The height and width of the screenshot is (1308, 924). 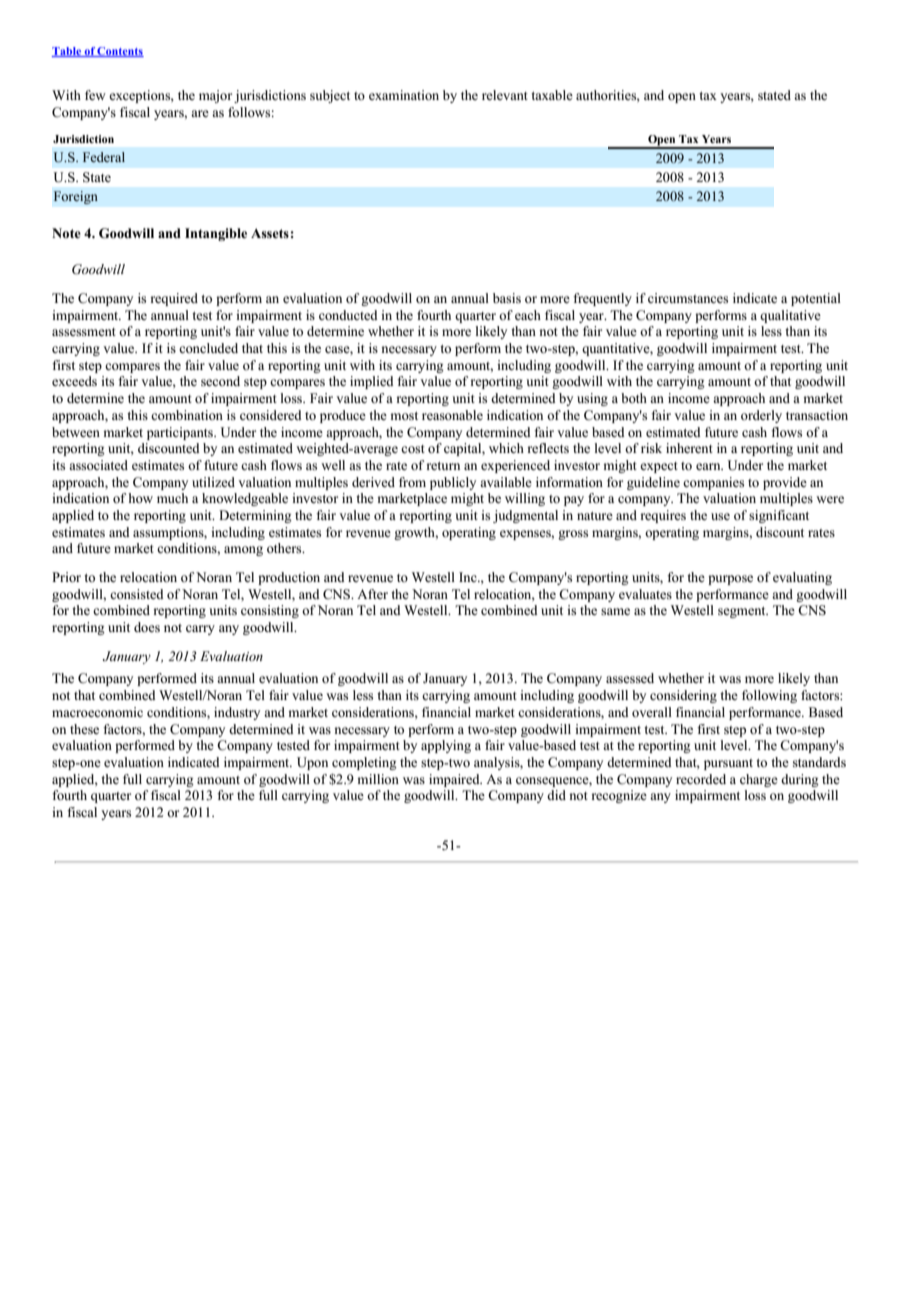 What do you see at coordinates (452, 415) in the screenshot?
I see `reasonable` at bounding box center [452, 415].
